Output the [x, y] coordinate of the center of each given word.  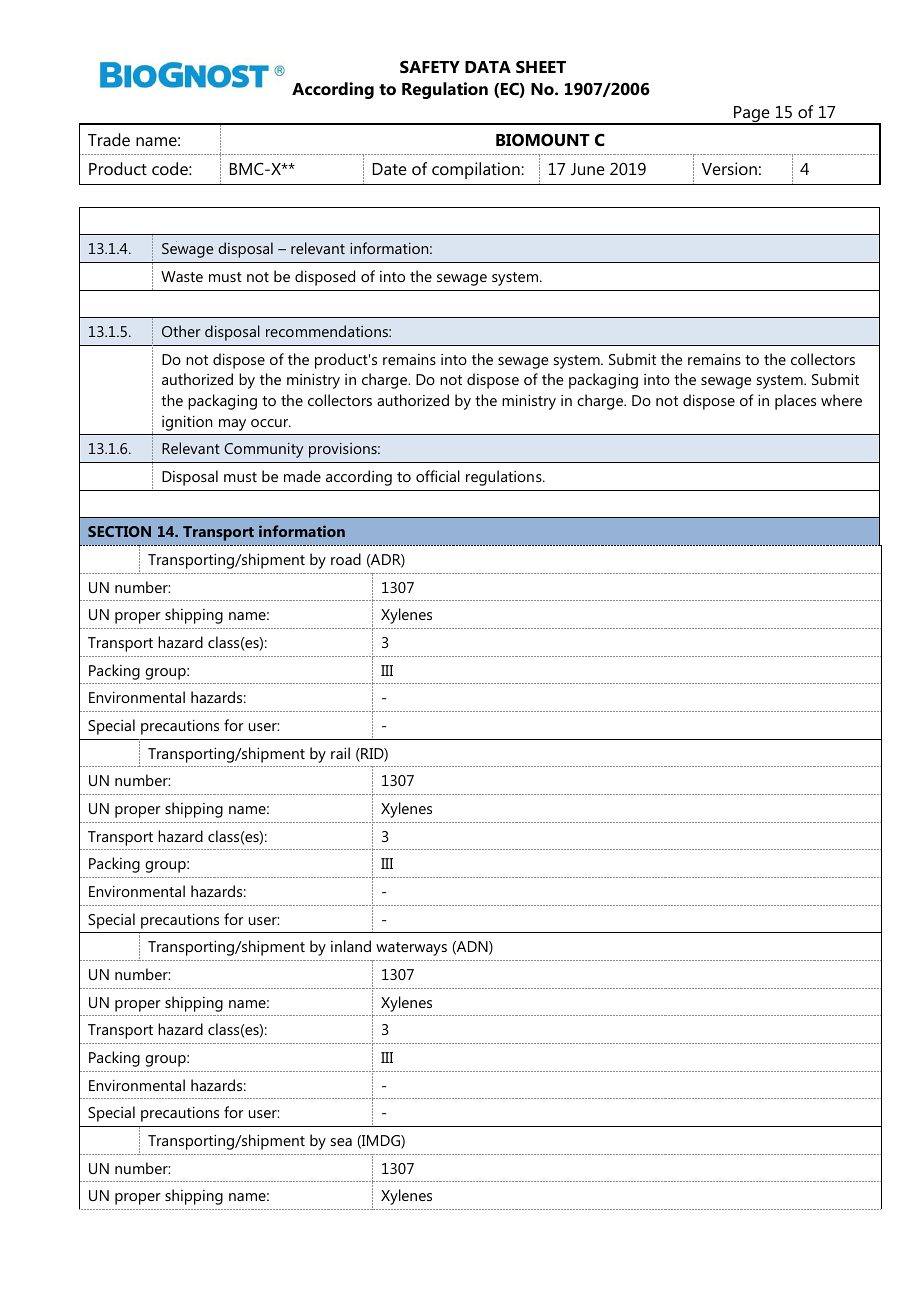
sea [341, 1142]
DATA [488, 67]
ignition [187, 423]
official [438, 476]
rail [340, 753]
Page [752, 115]
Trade [109, 139]
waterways [411, 949]
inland [351, 946]
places [795, 402]
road [346, 559]
